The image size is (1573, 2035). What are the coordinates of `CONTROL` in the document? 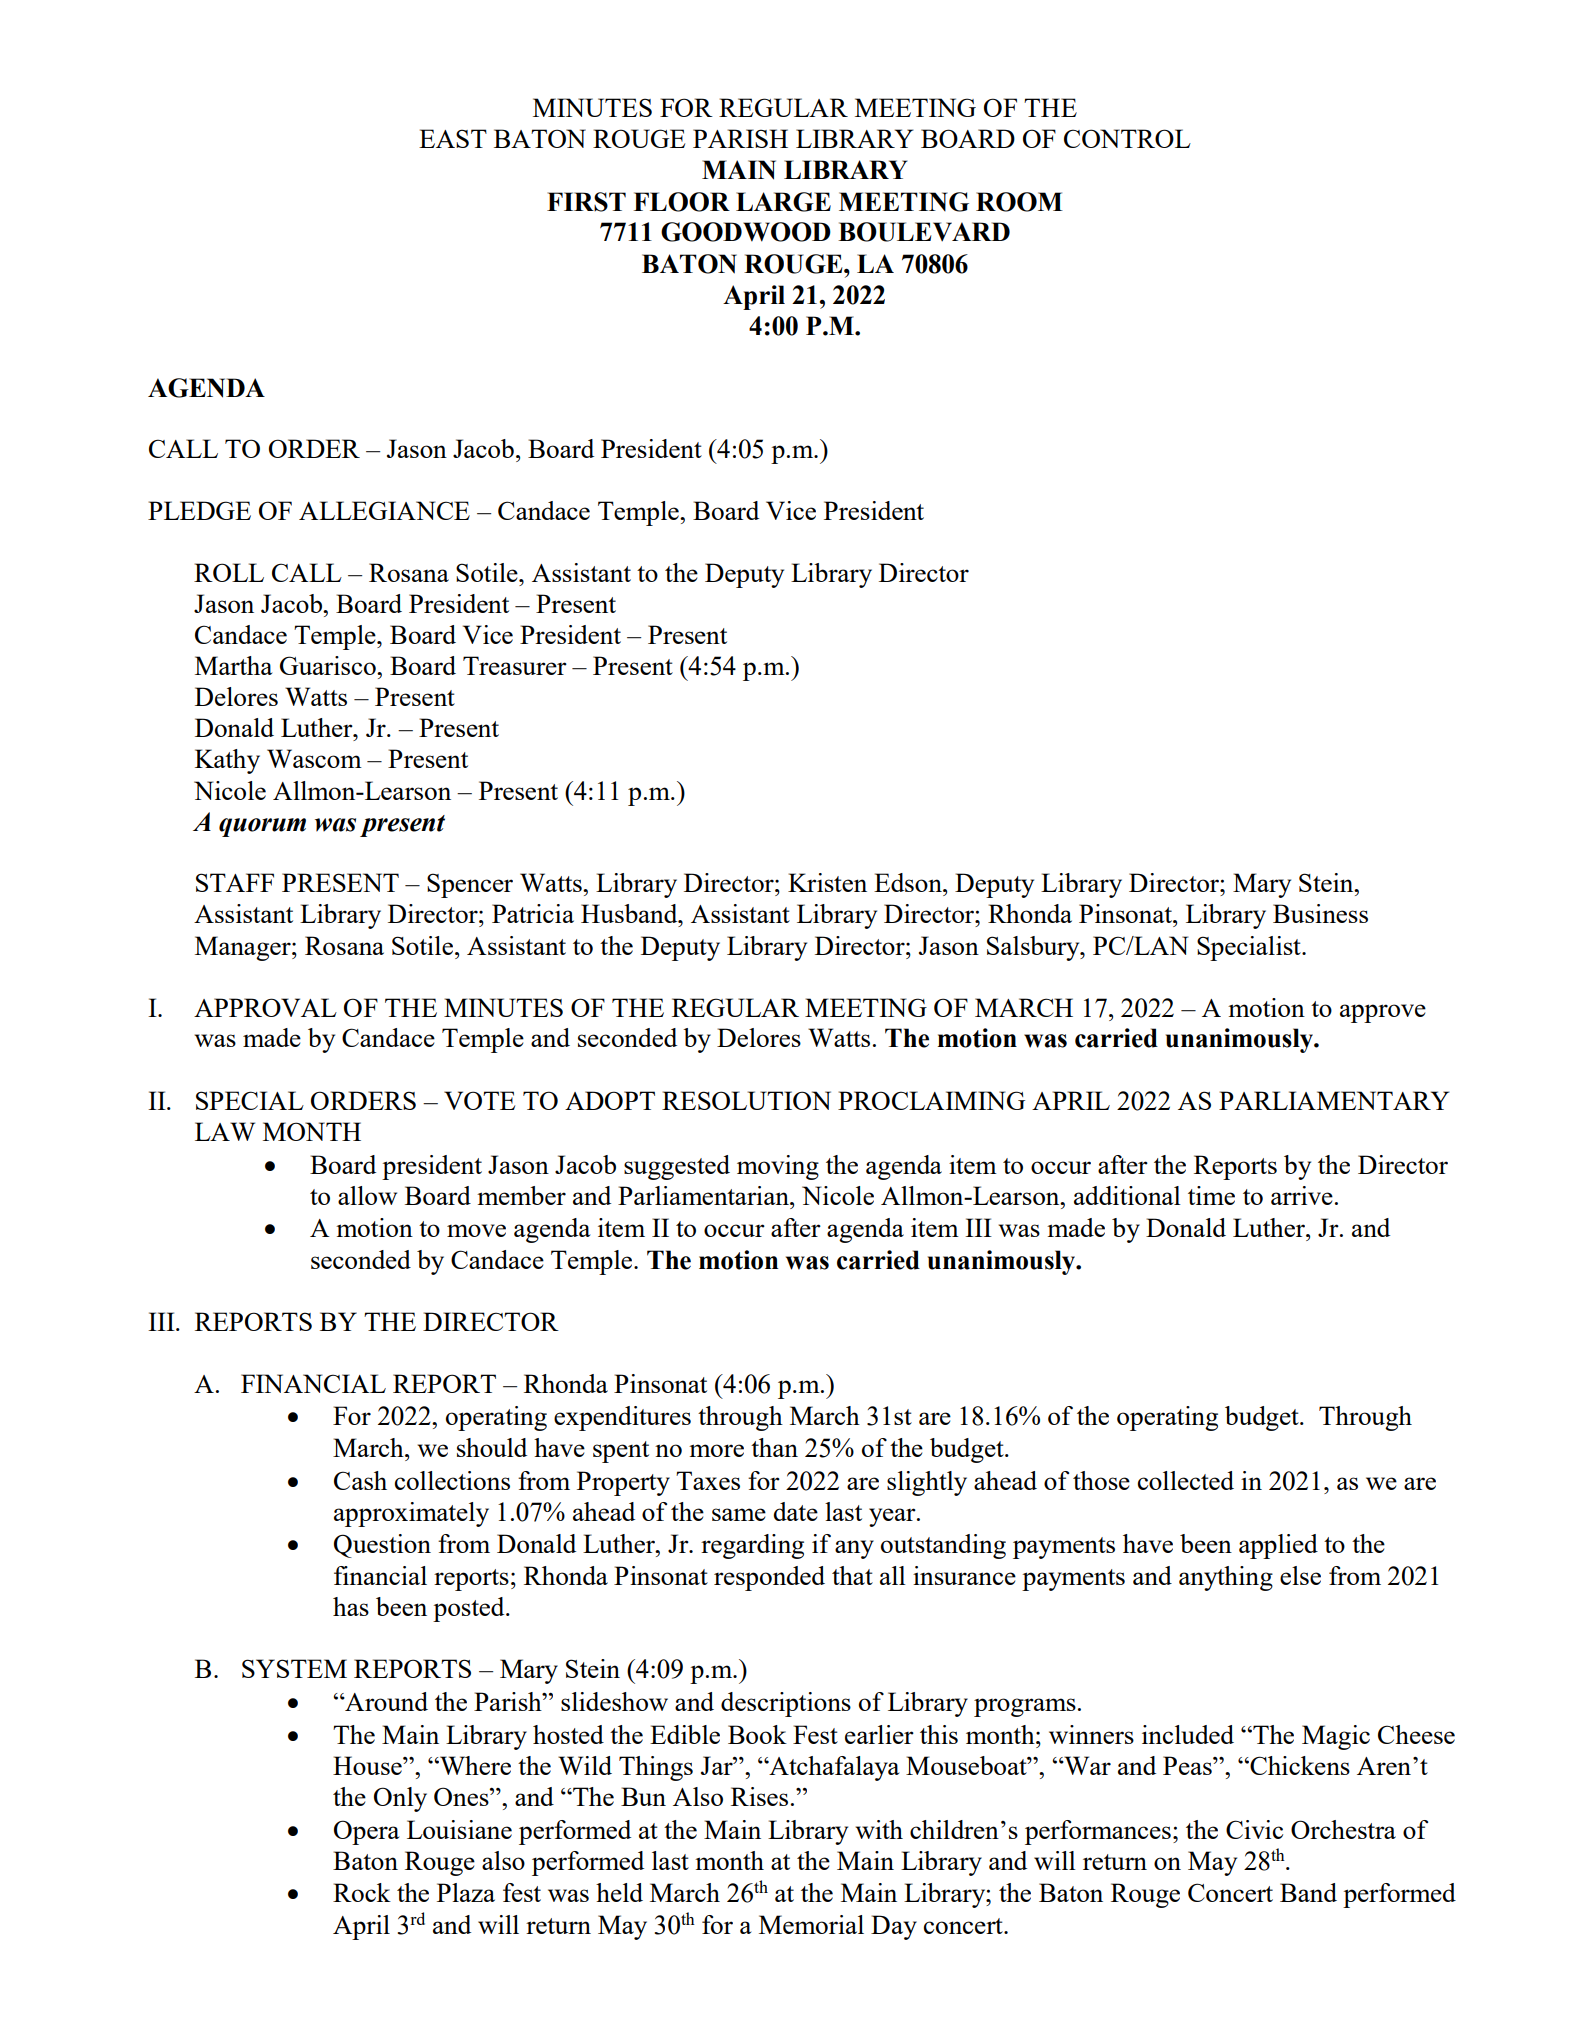 It's located at (1127, 138).
